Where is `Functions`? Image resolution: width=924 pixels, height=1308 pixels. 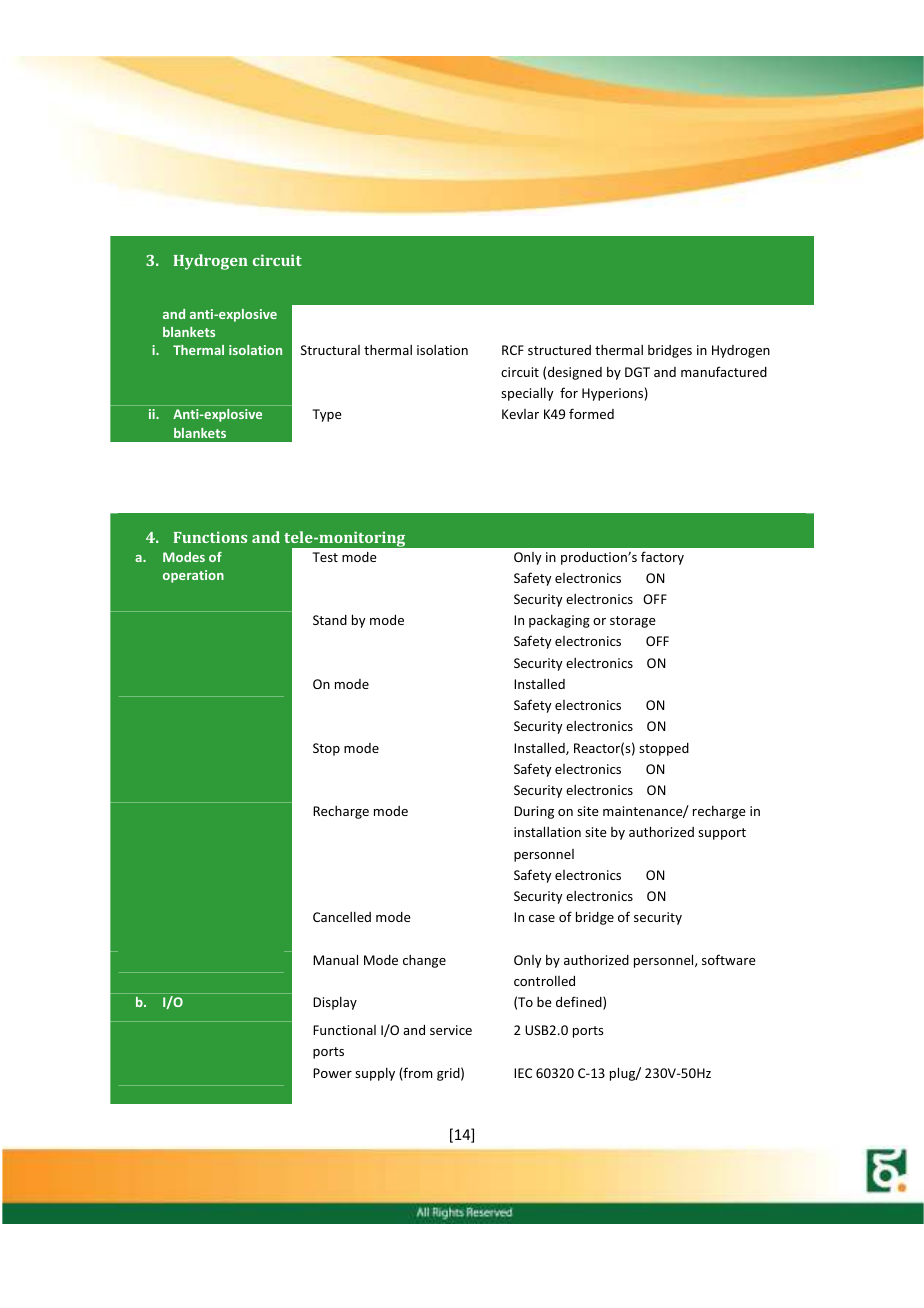 Functions is located at coordinates (210, 537).
